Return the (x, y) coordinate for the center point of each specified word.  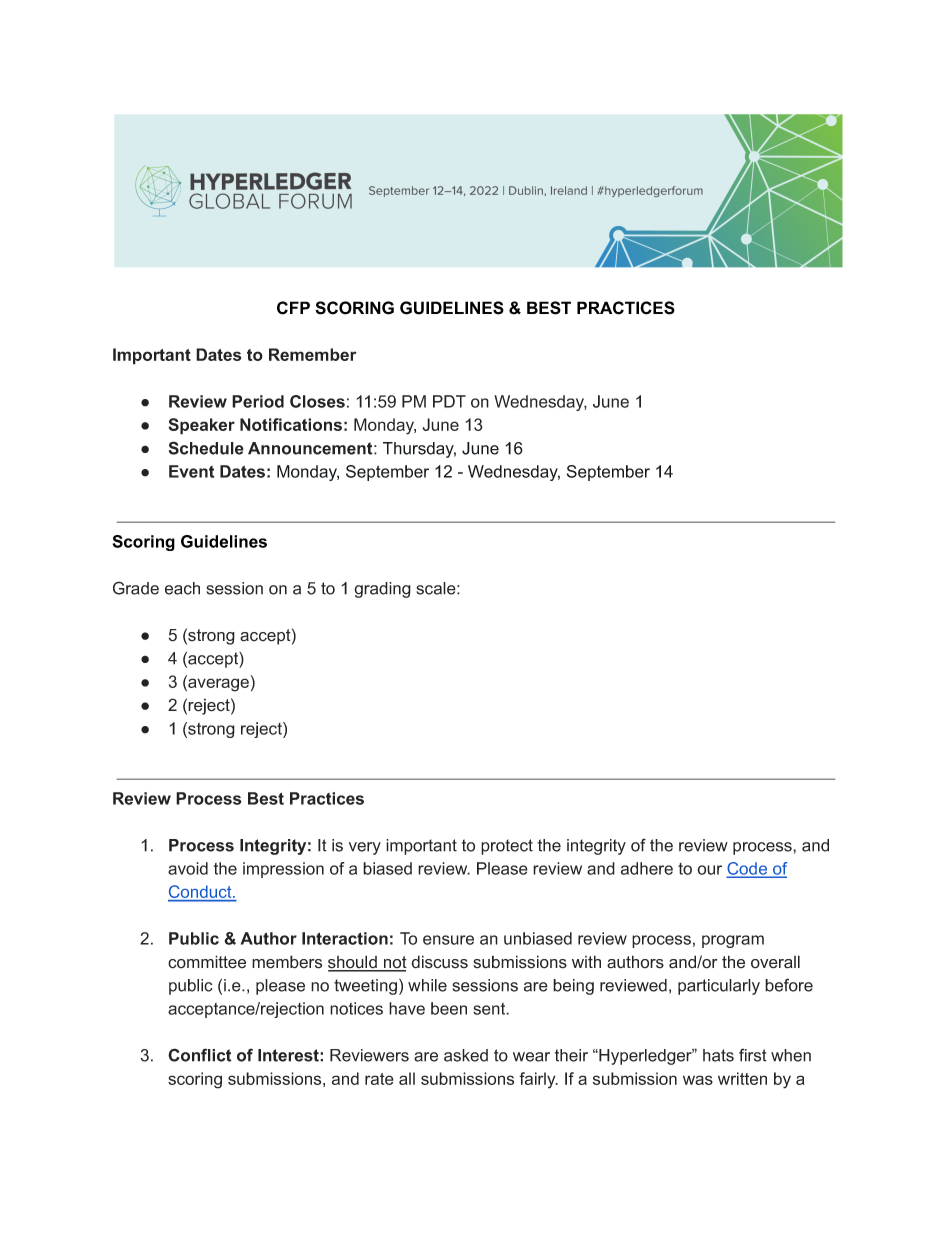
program (733, 941)
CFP (293, 308)
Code (748, 869)
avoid (188, 868)
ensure (448, 940)
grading (382, 590)
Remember (313, 354)
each (182, 588)
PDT (449, 401)
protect (507, 847)
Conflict (200, 1055)
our (709, 870)
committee (207, 962)
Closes (317, 401)
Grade (136, 588)
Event (191, 471)
